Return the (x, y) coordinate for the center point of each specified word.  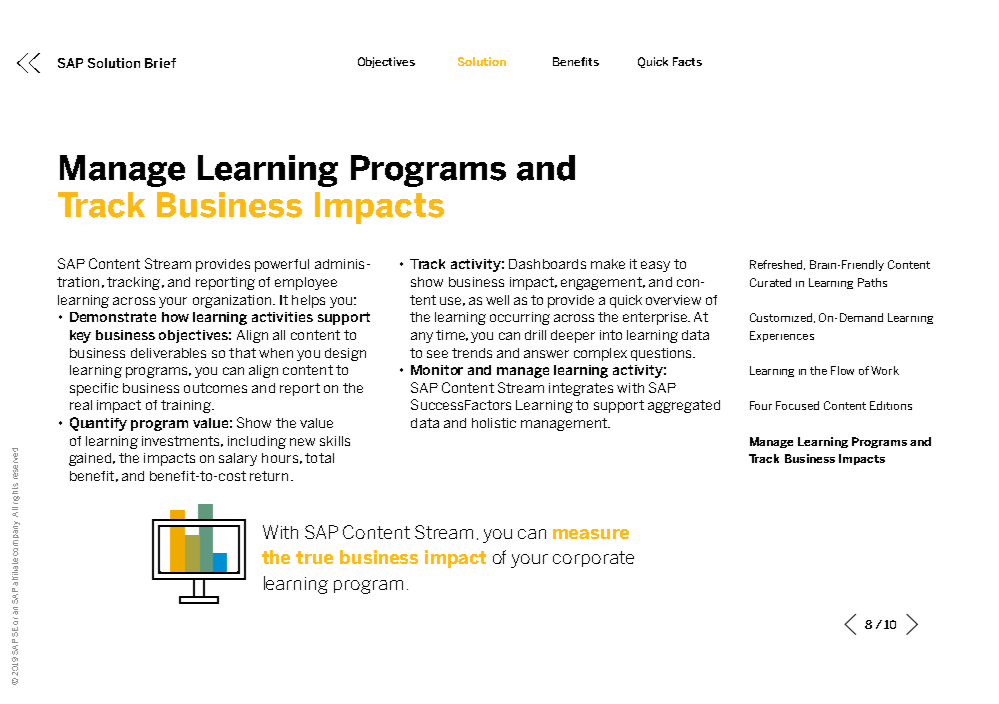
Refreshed (777, 265)
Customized (782, 318)
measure (591, 534)
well (497, 300)
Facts (687, 61)
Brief (160, 63)
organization (233, 301)
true (314, 557)
